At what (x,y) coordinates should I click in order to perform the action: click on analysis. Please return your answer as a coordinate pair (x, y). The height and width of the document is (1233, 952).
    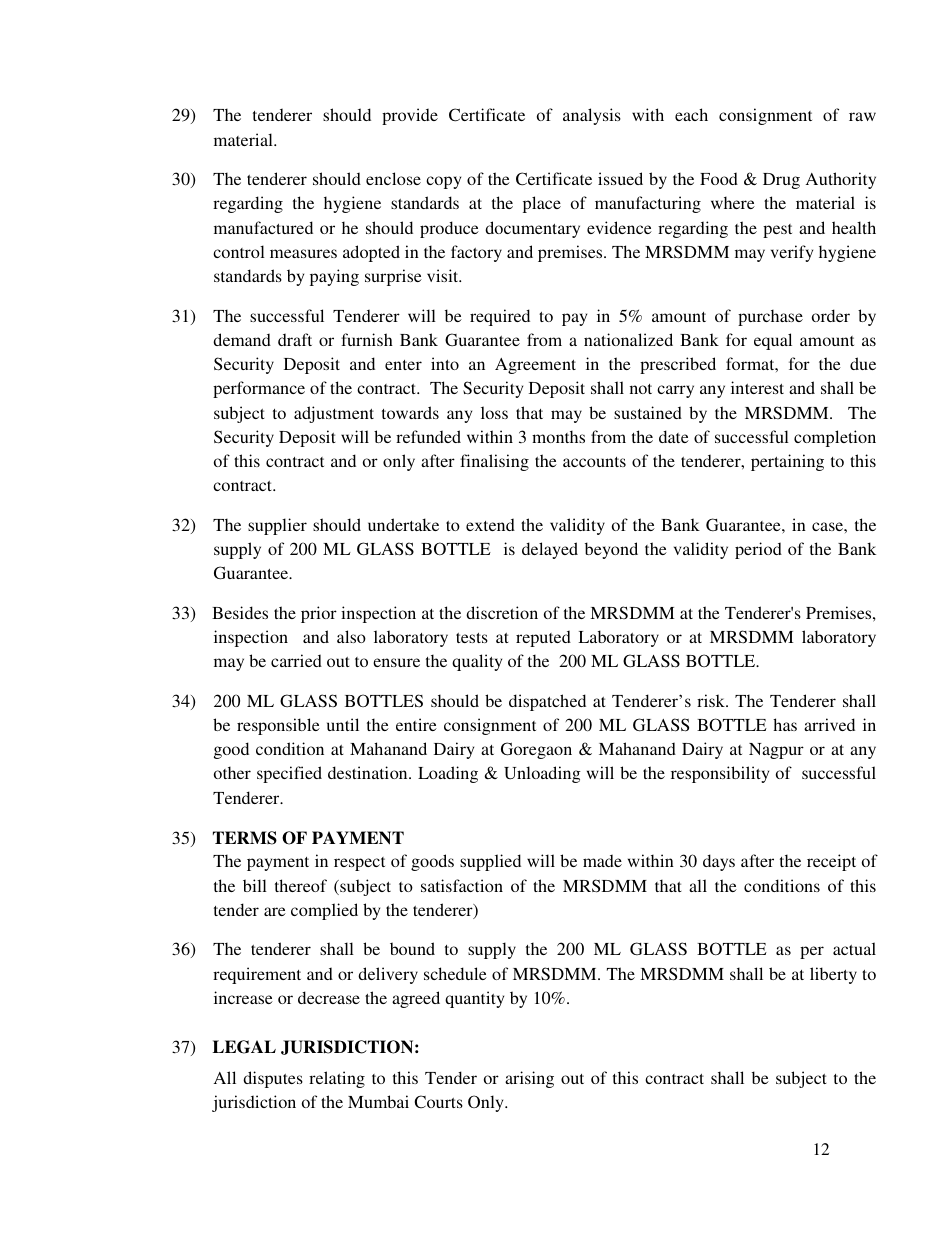
    Looking at the image, I should click on (592, 116).
